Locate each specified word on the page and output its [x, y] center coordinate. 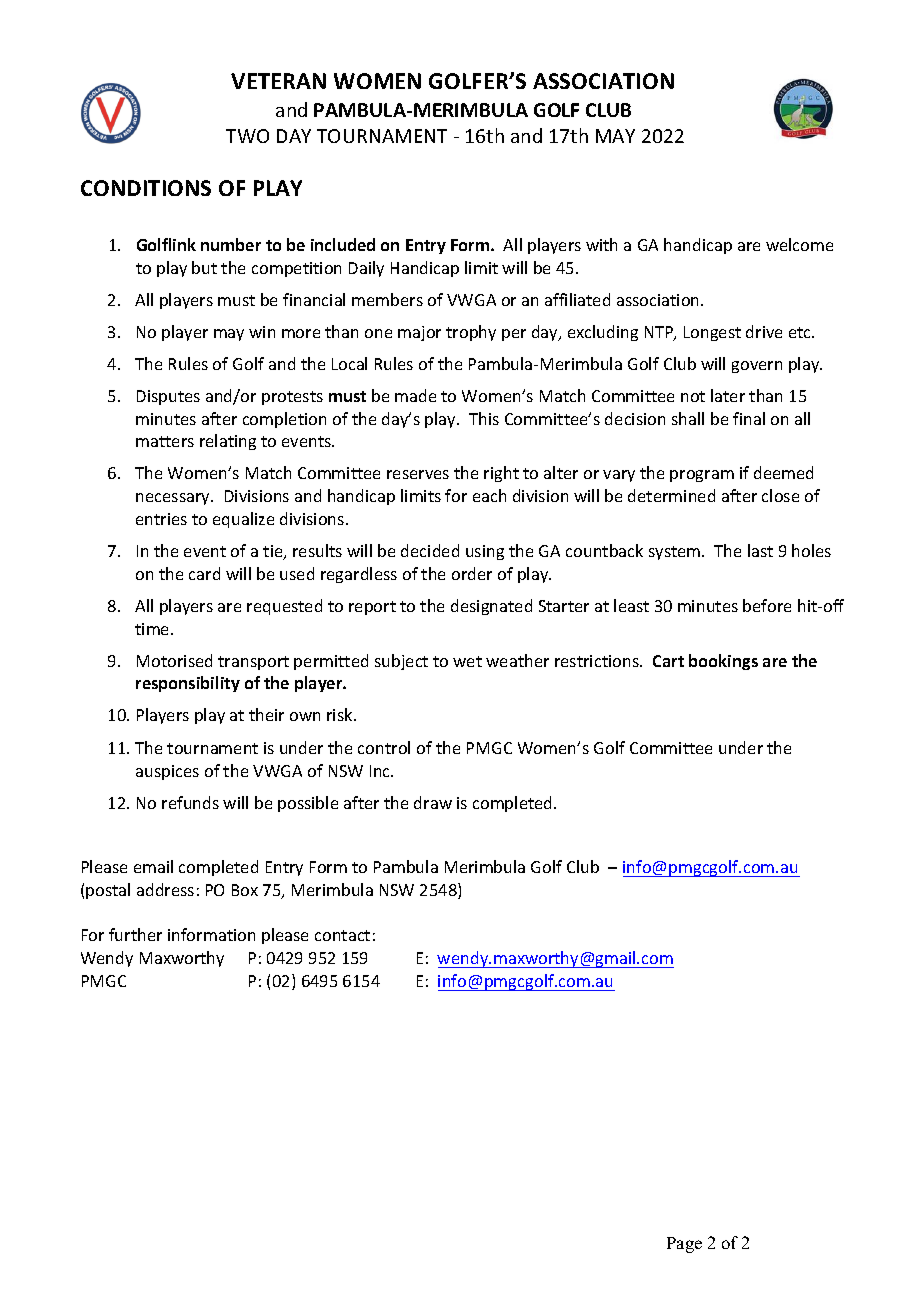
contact [342, 935]
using [485, 552]
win [262, 332]
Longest [712, 333]
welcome [799, 244]
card [204, 573]
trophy [471, 333]
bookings [723, 662]
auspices [167, 772]
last [760, 550]
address [165, 889]
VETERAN [278, 81]
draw [433, 802]
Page [684, 1245]
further [135, 934]
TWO [247, 136]
